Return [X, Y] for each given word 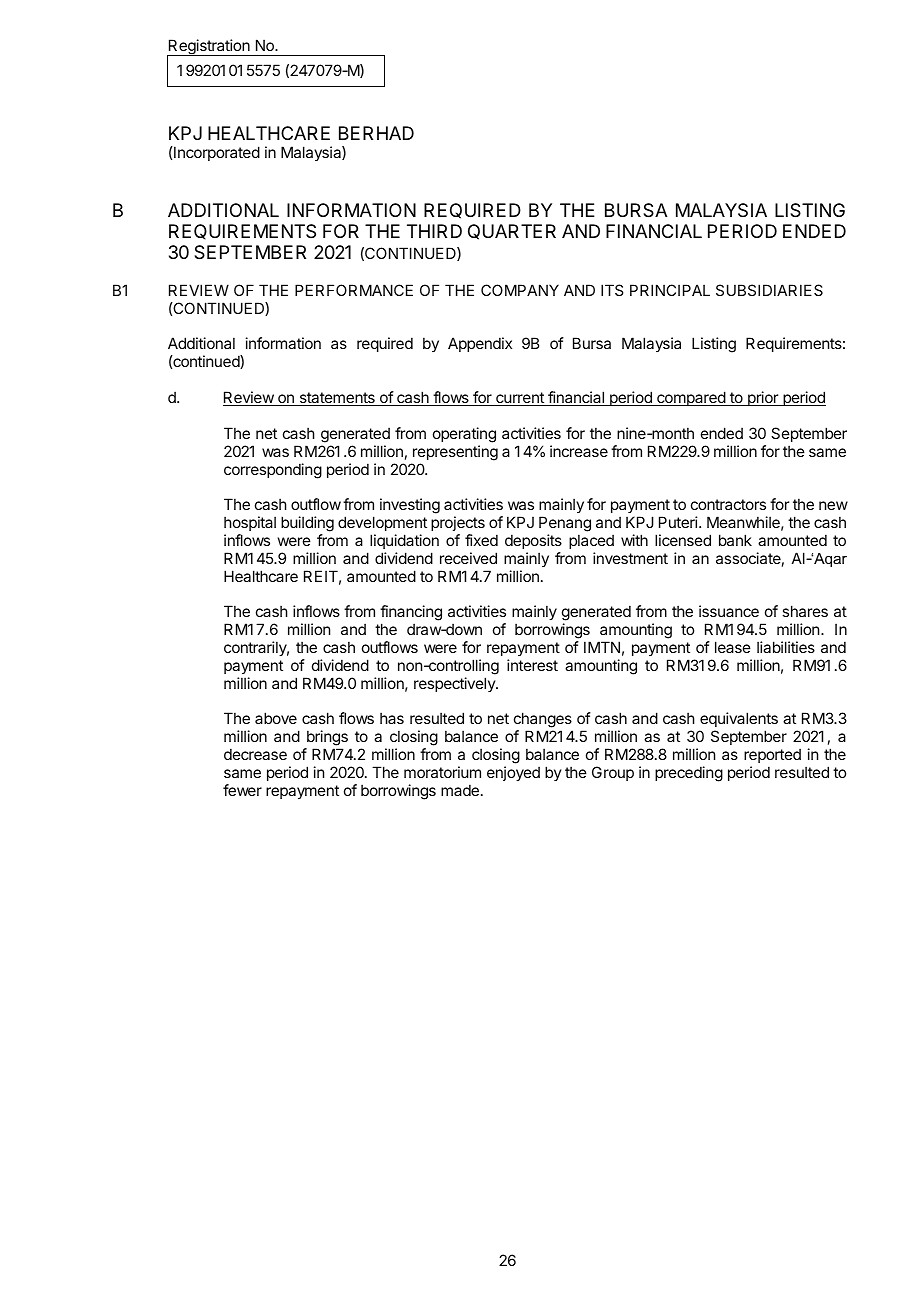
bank [735, 540]
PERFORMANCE [354, 290]
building [307, 524]
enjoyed [513, 773]
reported [772, 755]
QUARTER [512, 232]
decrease [255, 754]
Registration [209, 48]
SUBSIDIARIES [769, 290]
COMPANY [520, 290]
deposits [533, 541]
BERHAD [376, 133]
